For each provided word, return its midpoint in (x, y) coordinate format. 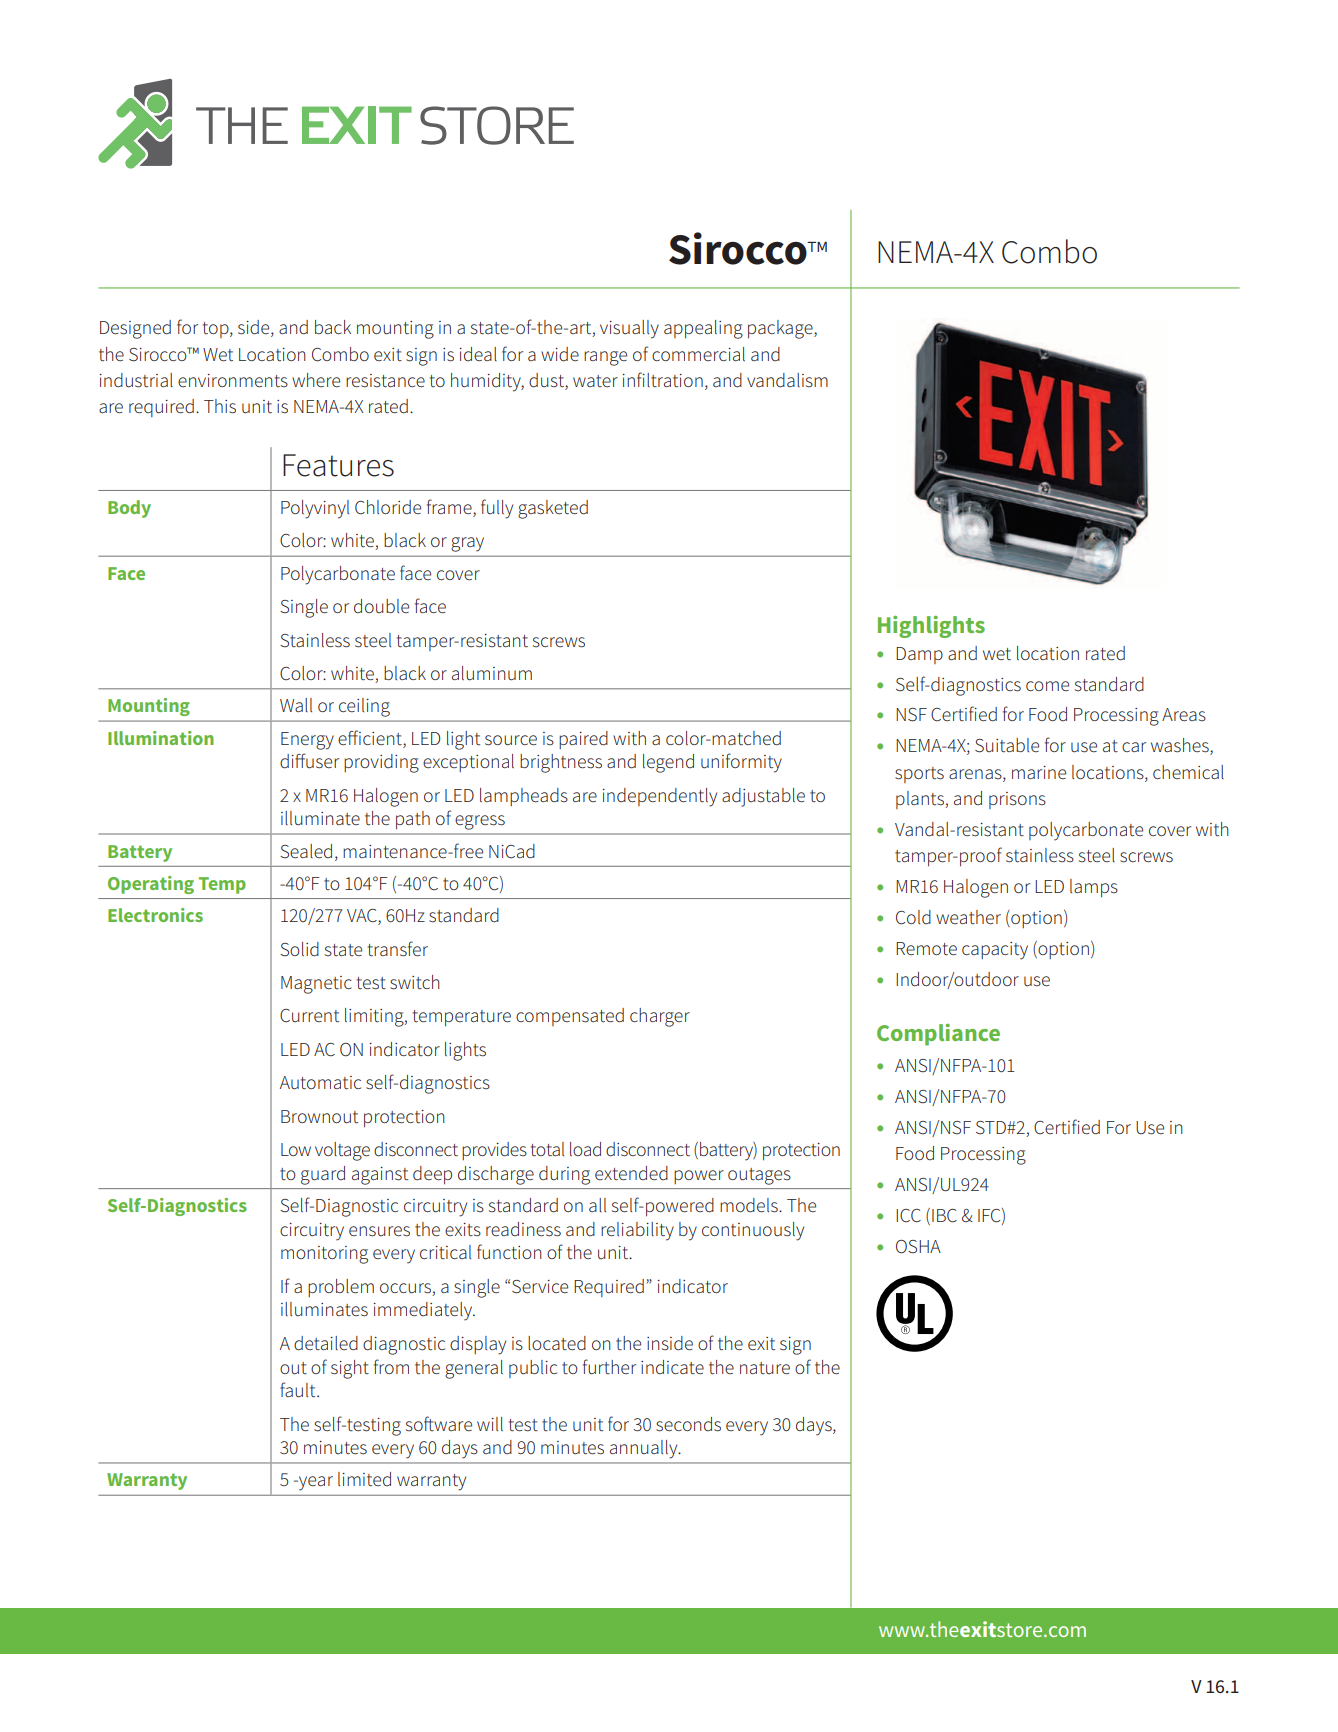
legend (668, 763)
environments (233, 381)
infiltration (662, 380)
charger (660, 1017)
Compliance (938, 1035)
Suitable (1007, 745)
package (781, 329)
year (315, 1483)
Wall (296, 705)
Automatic (320, 1083)
